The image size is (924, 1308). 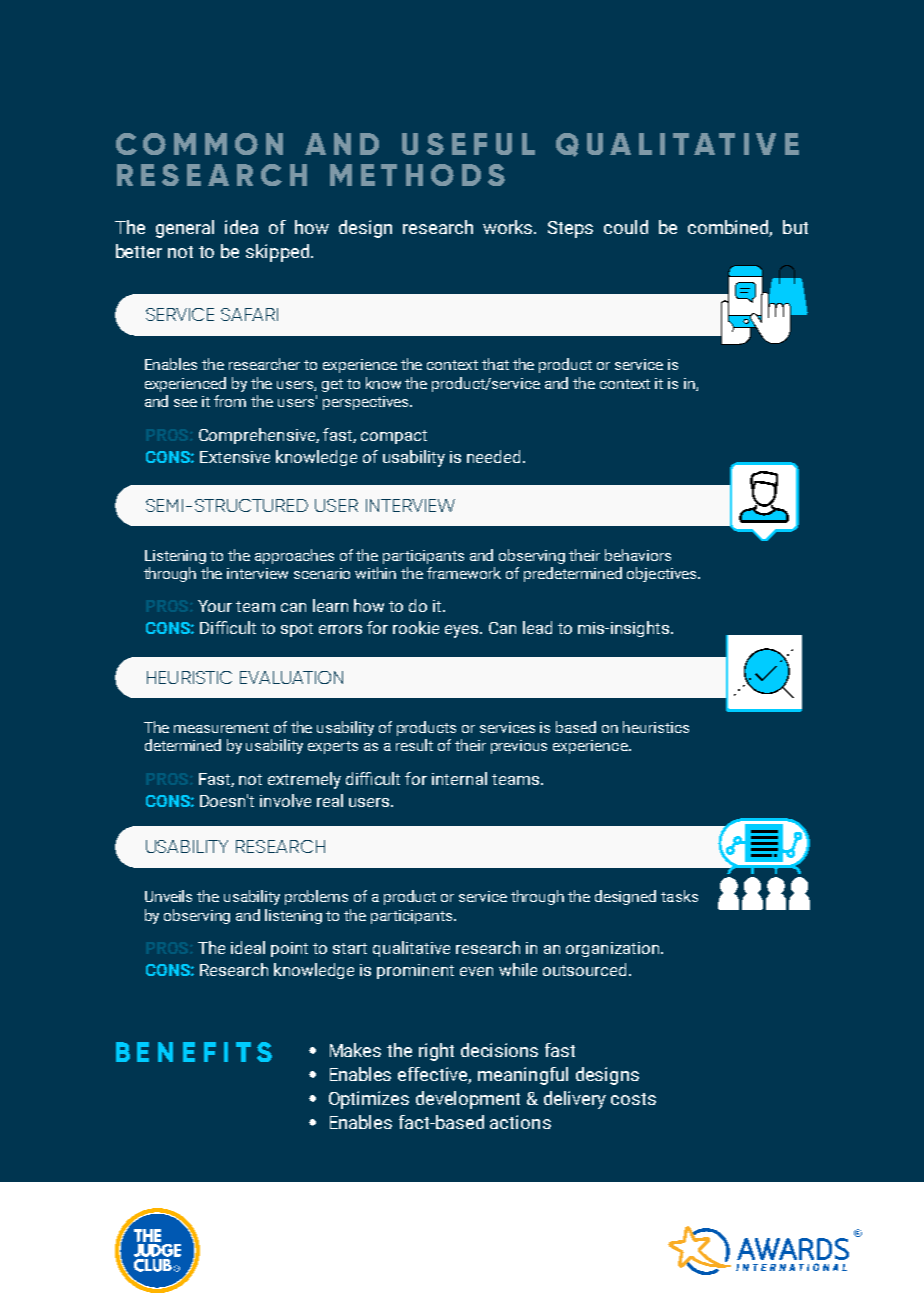 I want to click on behaviors, so click(x=638, y=555).
